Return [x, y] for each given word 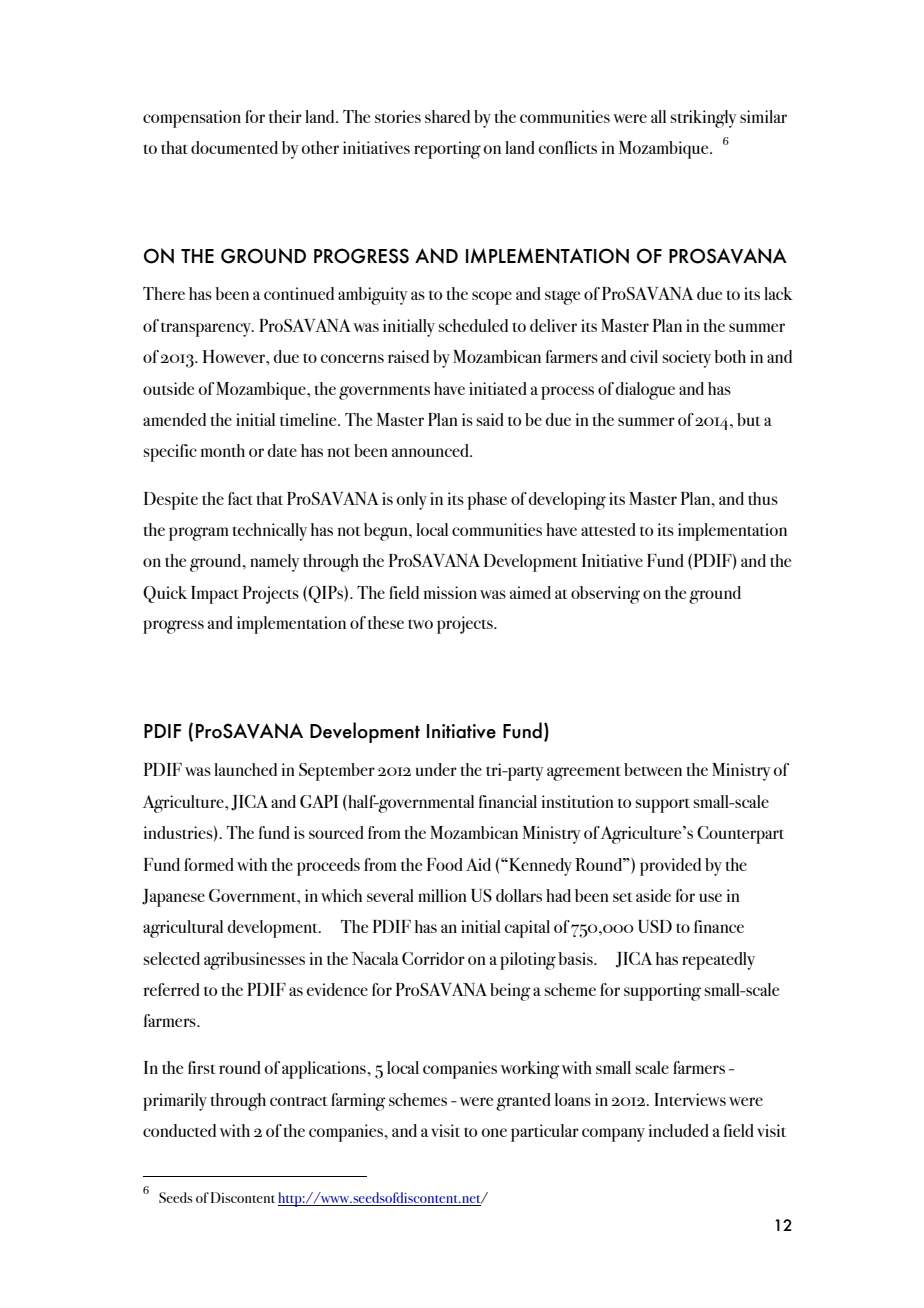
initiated [498, 388]
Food [445, 864]
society [687, 359]
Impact [215, 595]
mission [450, 592]
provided [670, 867]
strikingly [704, 119]
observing [605, 595]
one [494, 1132]
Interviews [690, 1099]
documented [234, 147]
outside [168, 388]
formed [209, 864]
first [202, 1067]
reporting [447, 150]
